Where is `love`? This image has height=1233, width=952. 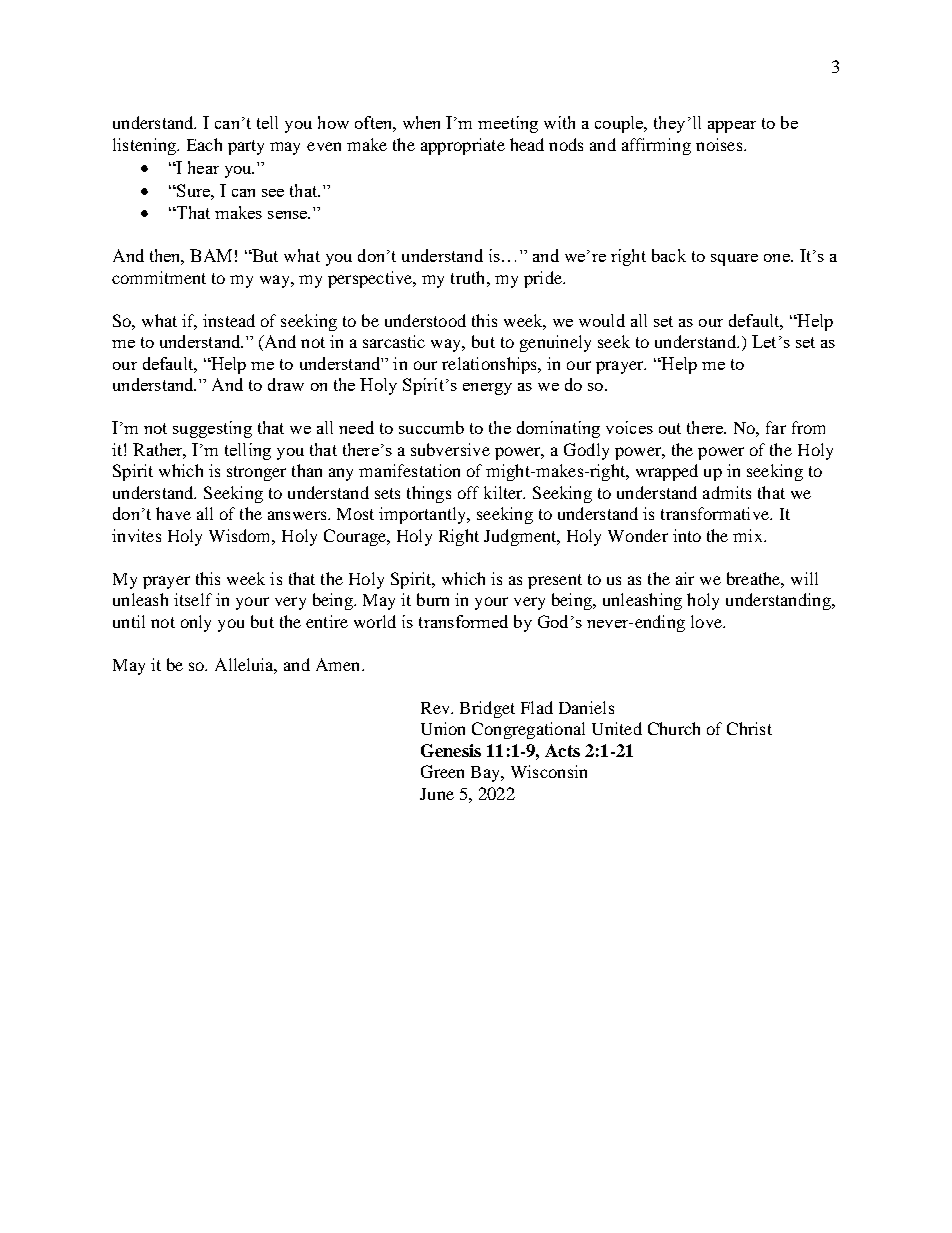 love is located at coordinates (707, 621).
